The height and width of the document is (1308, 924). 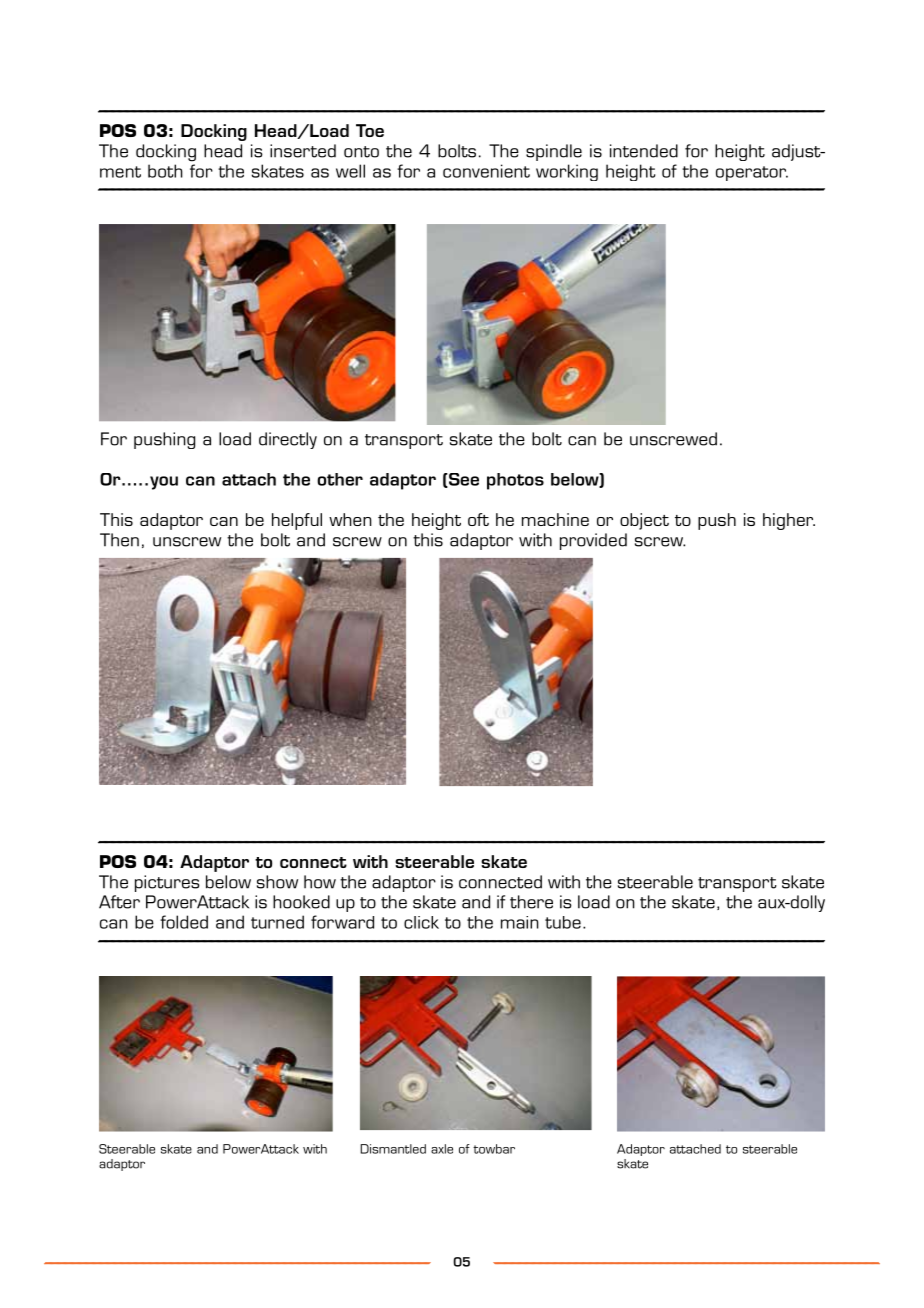 What do you see at coordinates (442, 1149) in the document?
I see `axle` at bounding box center [442, 1149].
